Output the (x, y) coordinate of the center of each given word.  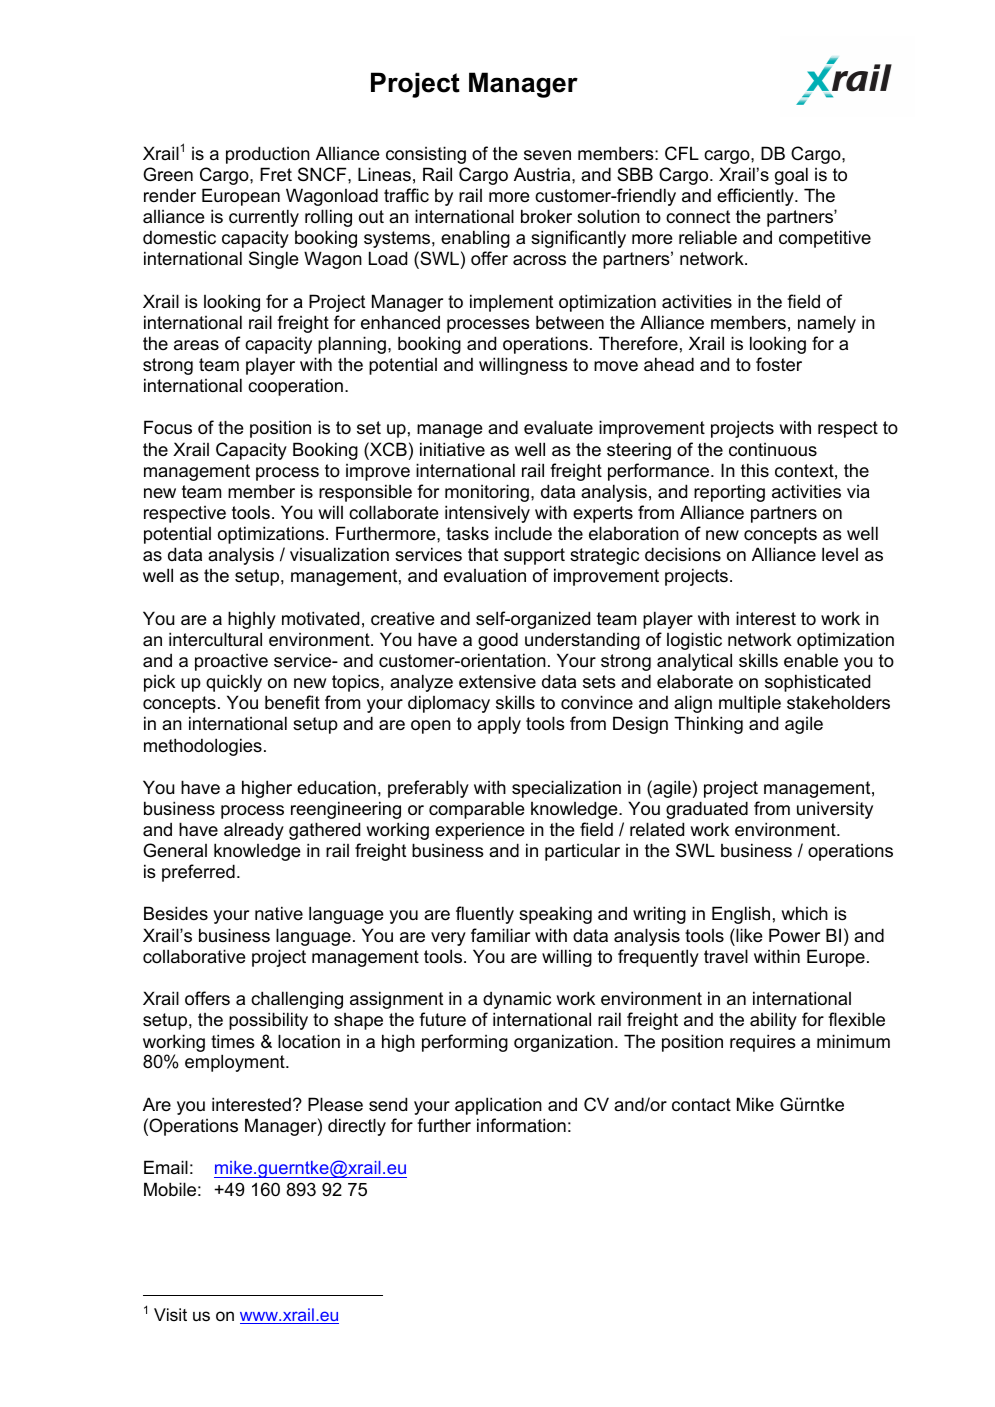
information (521, 1125)
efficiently (756, 197)
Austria (543, 174)
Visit (170, 1314)
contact (701, 1105)
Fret (276, 174)
